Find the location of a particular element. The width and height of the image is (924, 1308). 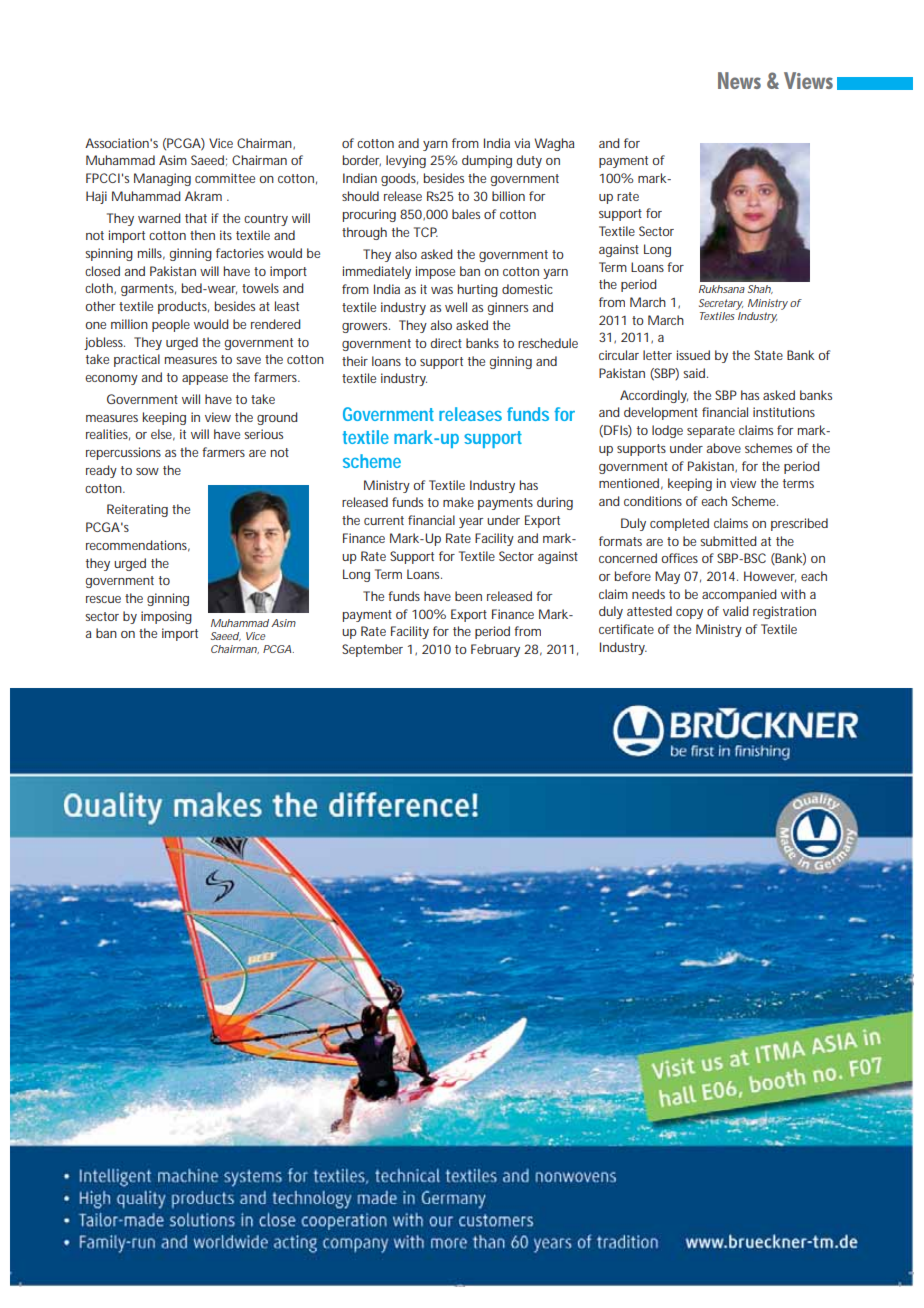

February is located at coordinates (495, 650).
